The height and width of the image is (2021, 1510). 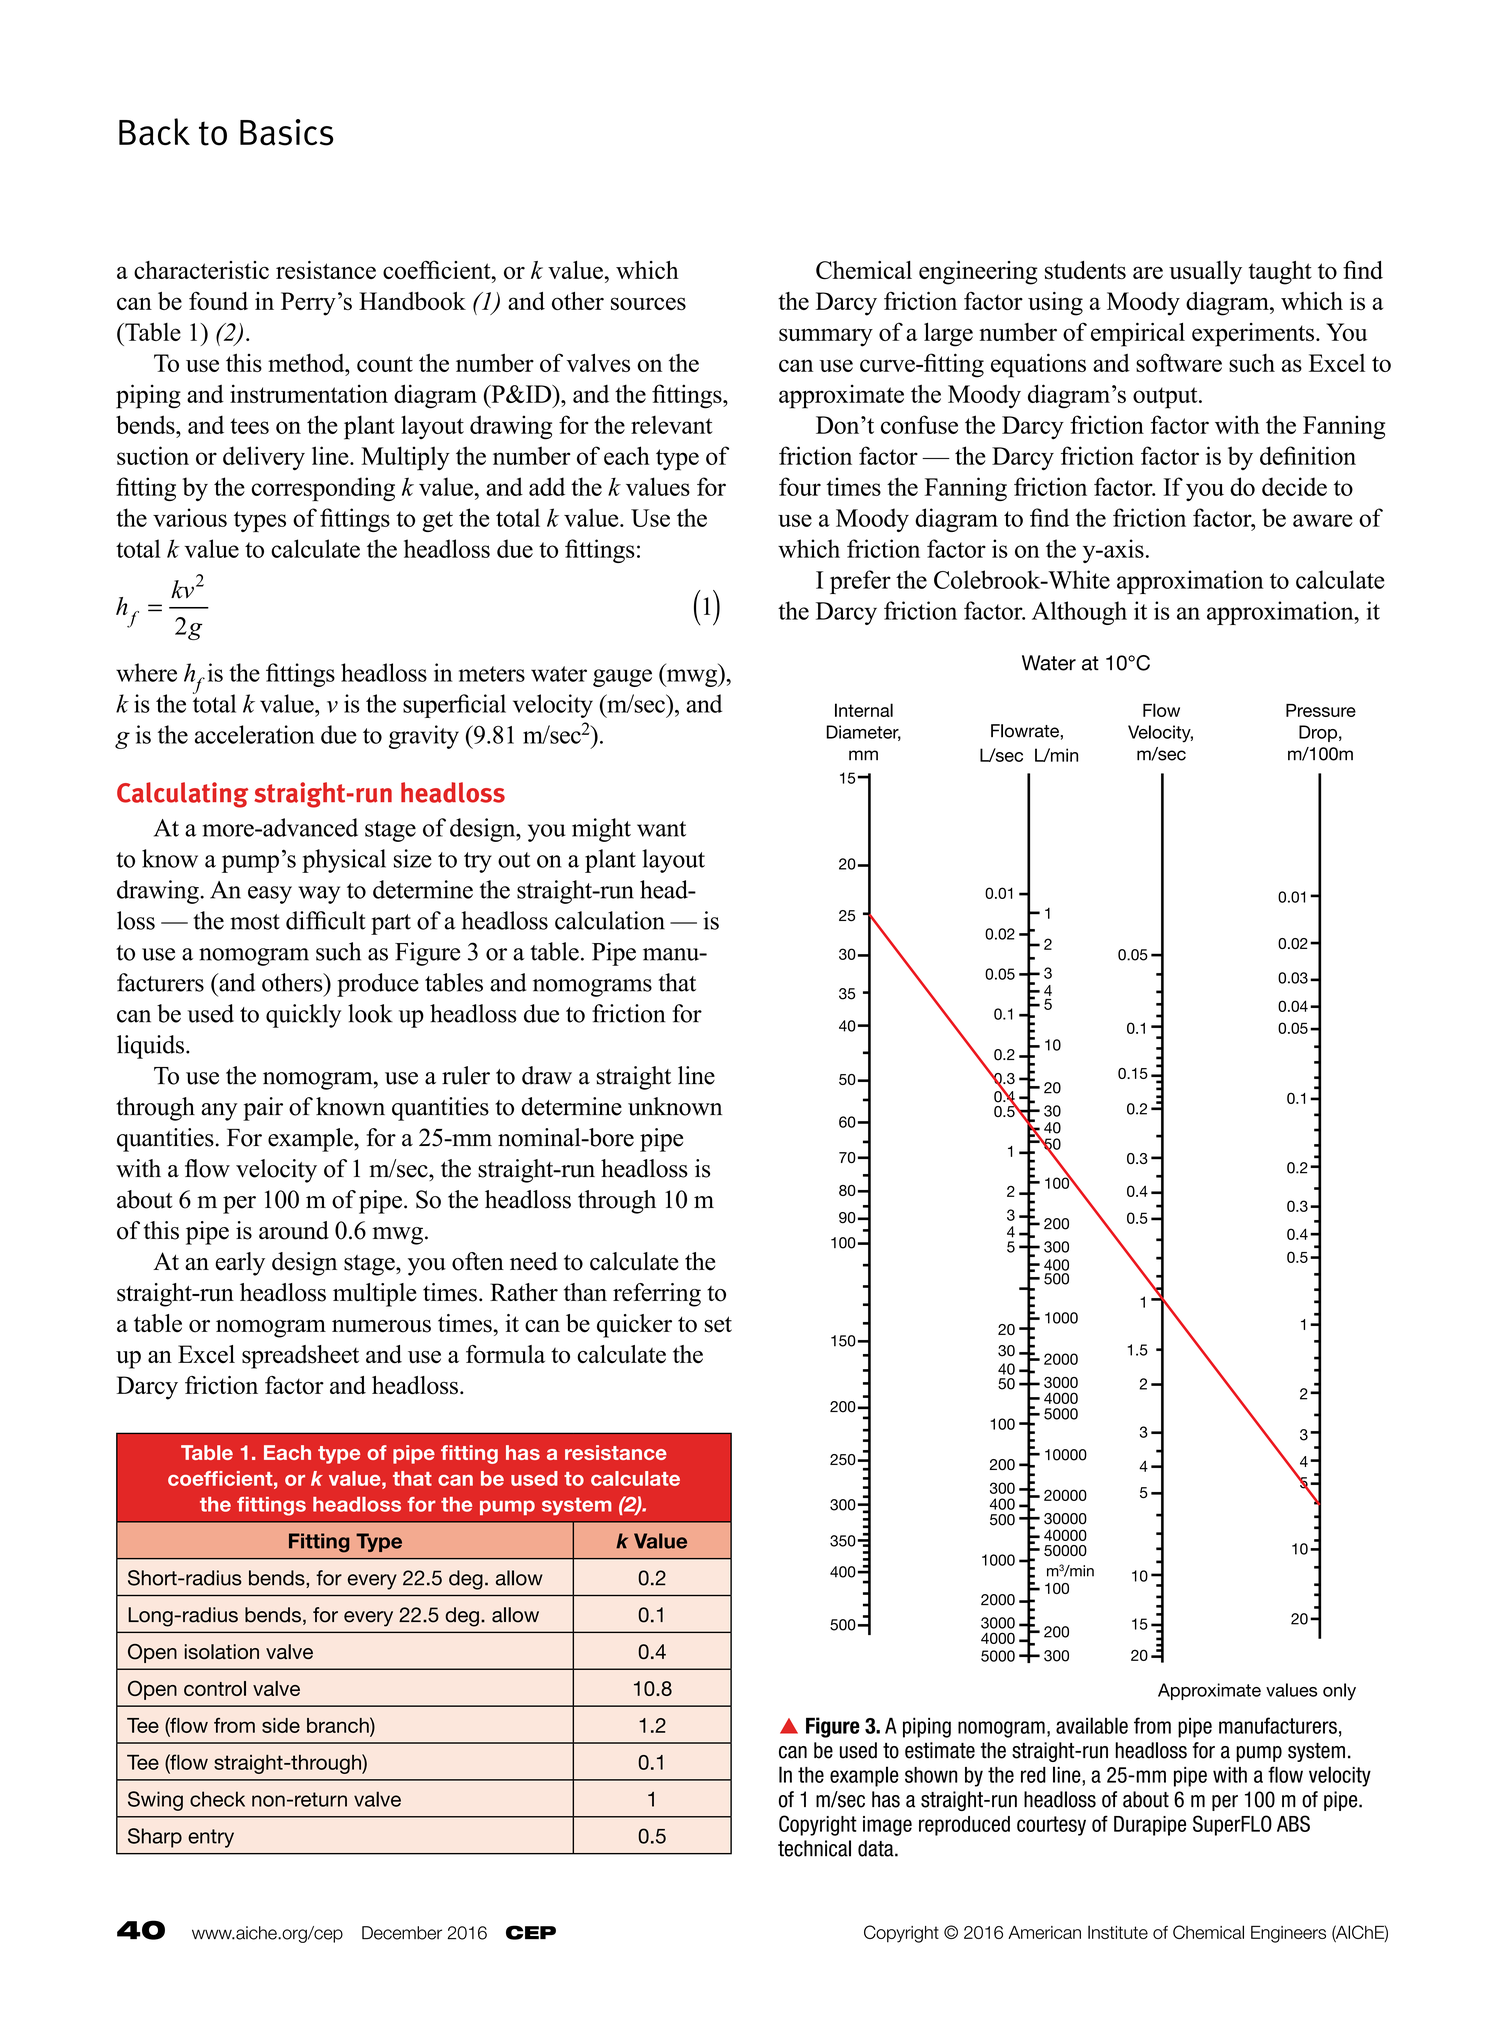 I want to click on Institute, so click(x=1118, y=1932).
